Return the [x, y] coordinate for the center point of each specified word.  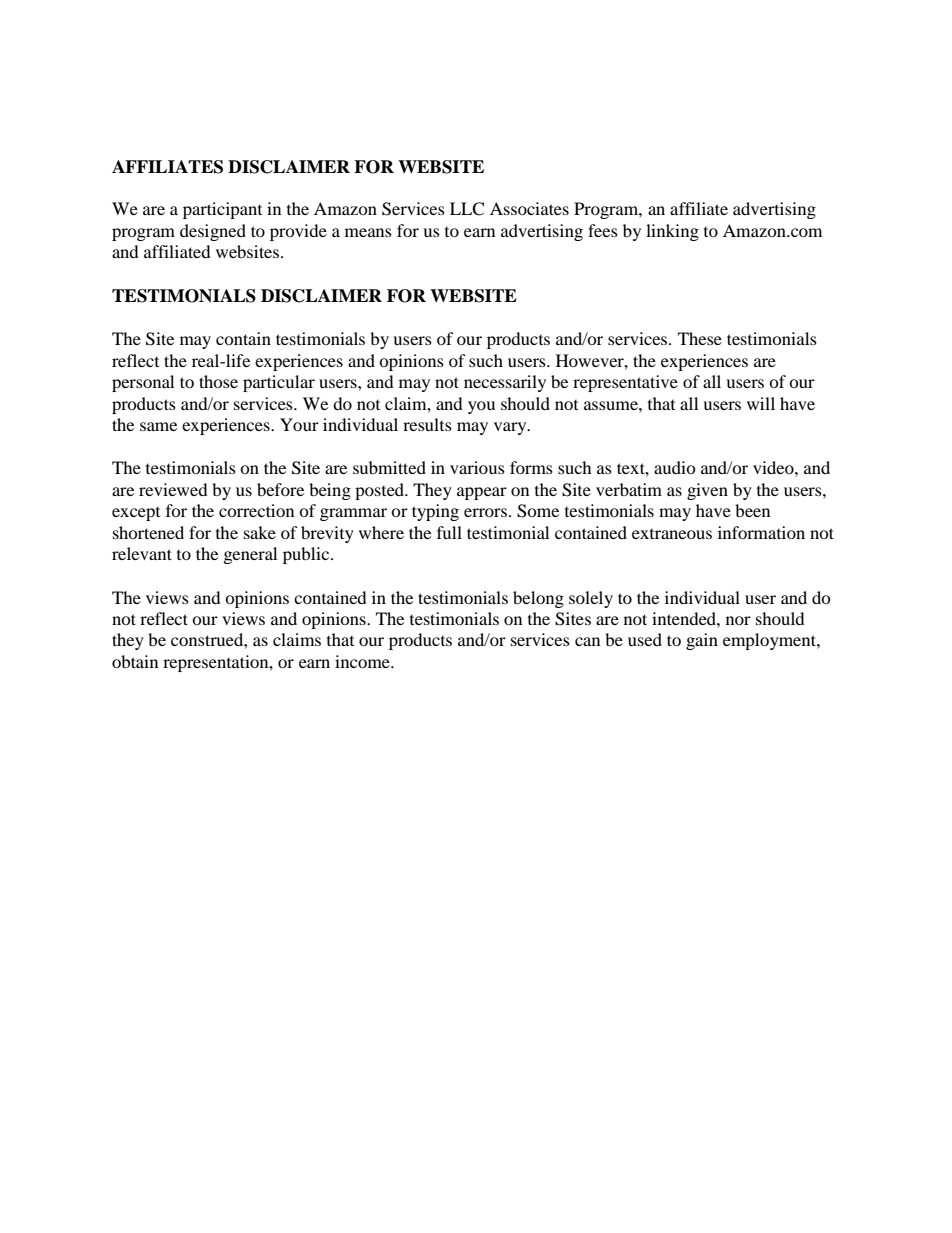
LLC [467, 209]
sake [260, 532]
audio [675, 467]
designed [213, 232]
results [427, 424]
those [218, 381]
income [363, 661]
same [158, 426]
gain [702, 641]
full [449, 532]
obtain [135, 661]
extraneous [672, 534]
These [700, 338]
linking [672, 232]
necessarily [505, 383]
